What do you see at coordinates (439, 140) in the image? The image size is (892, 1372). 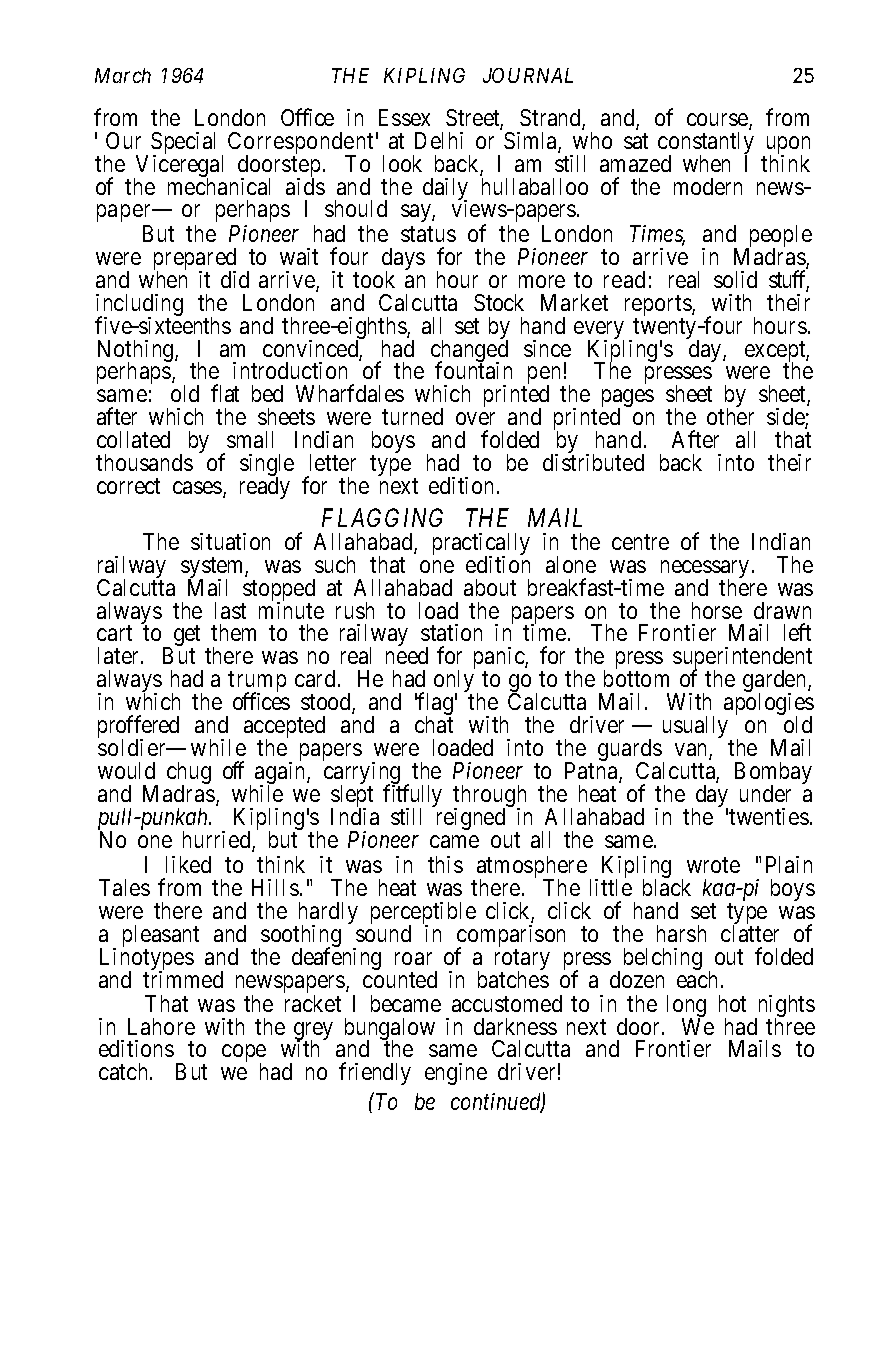 I see `Delhi` at bounding box center [439, 140].
